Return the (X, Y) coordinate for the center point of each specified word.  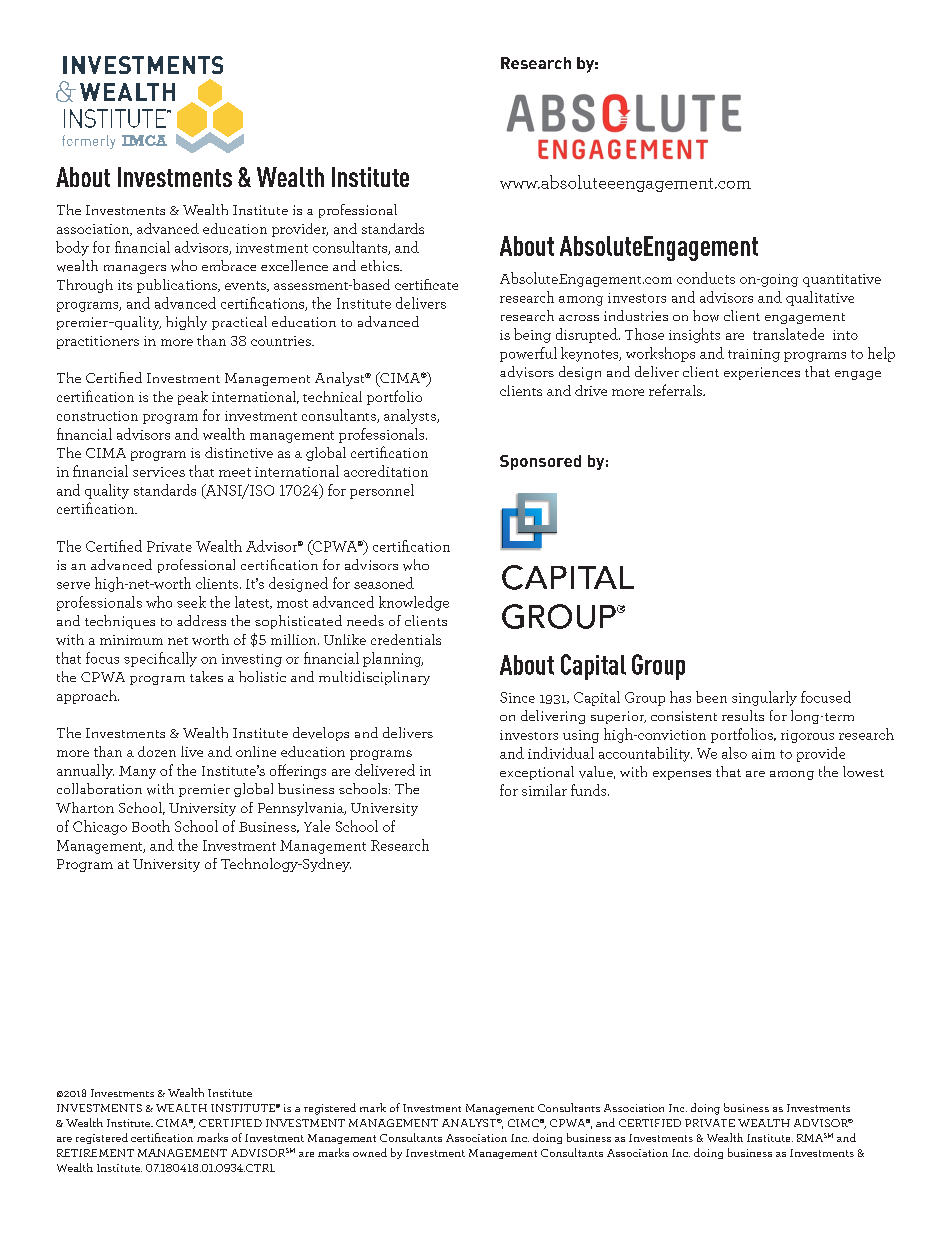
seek (191, 602)
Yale (317, 826)
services (159, 472)
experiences (762, 373)
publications (178, 286)
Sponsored (540, 462)
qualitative (820, 298)
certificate (426, 284)
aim (763, 754)
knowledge (414, 603)
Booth (151, 826)
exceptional (537, 773)
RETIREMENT (95, 1153)
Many (137, 772)
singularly (764, 698)
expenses (682, 775)
